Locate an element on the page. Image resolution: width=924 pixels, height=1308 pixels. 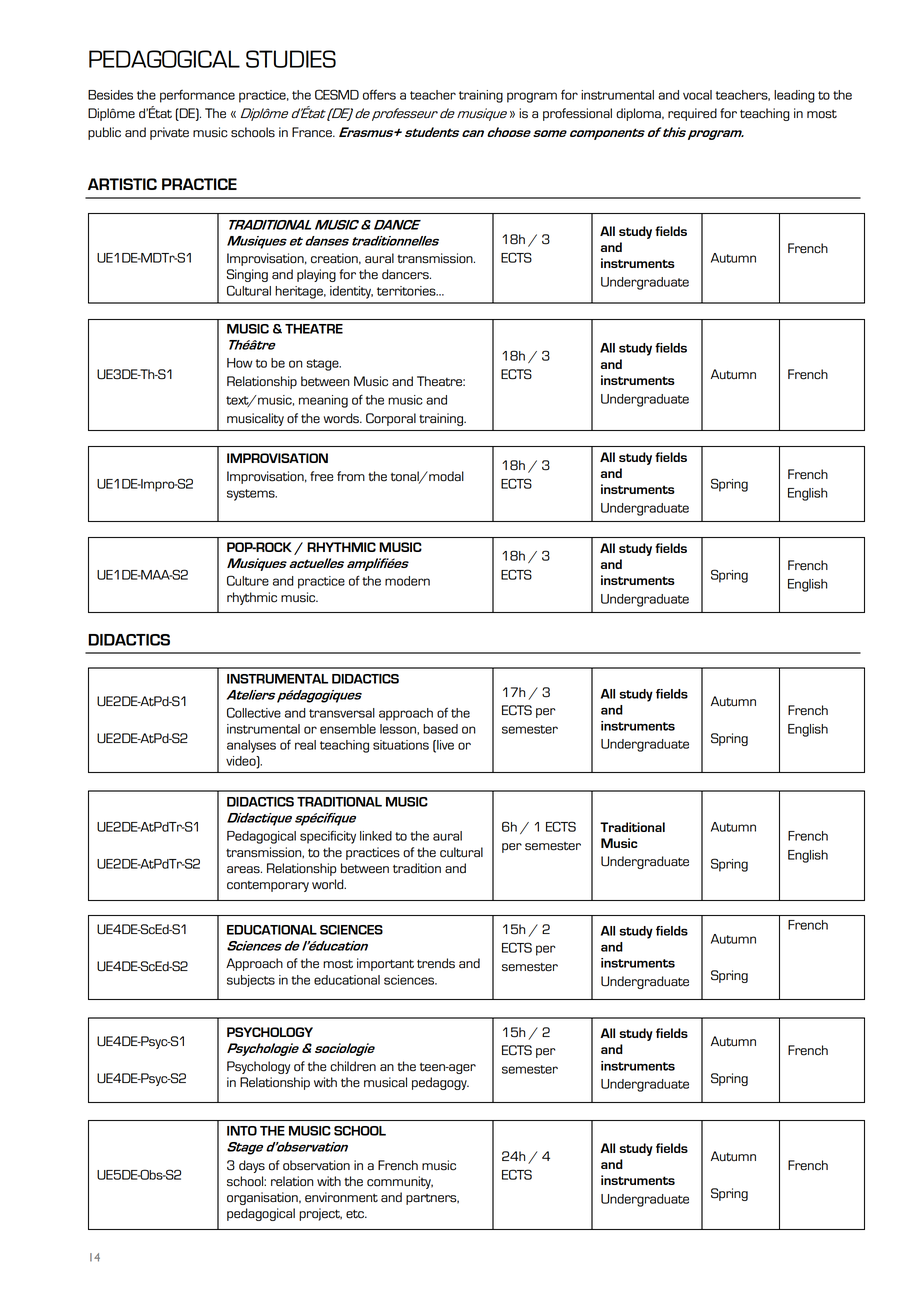
pedagogy is located at coordinates (440, 1083).
